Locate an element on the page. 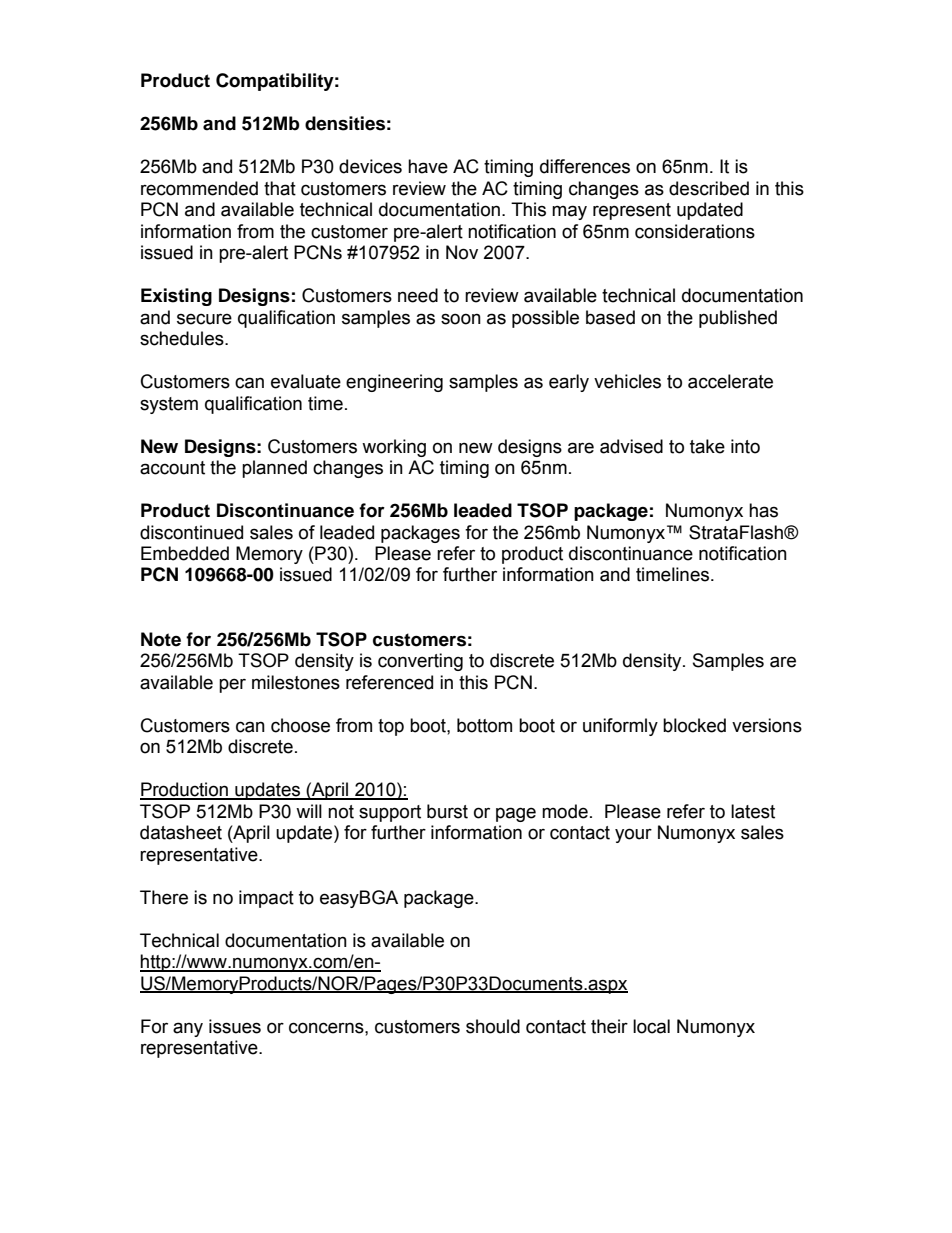 Image resolution: width=952 pixels, height=1233 pixels. working is located at coordinates (394, 448).
